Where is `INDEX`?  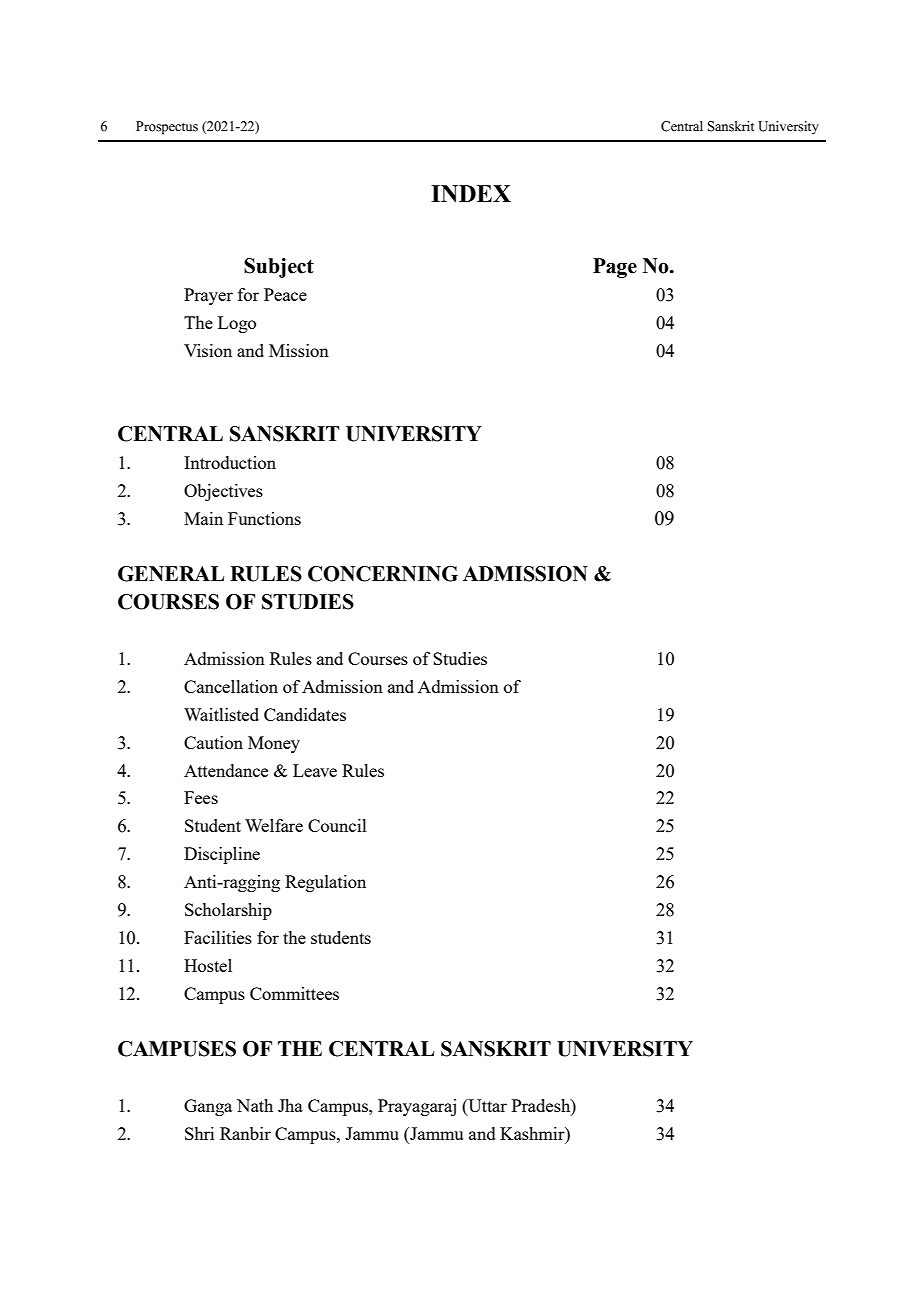
INDEX is located at coordinates (471, 194).
